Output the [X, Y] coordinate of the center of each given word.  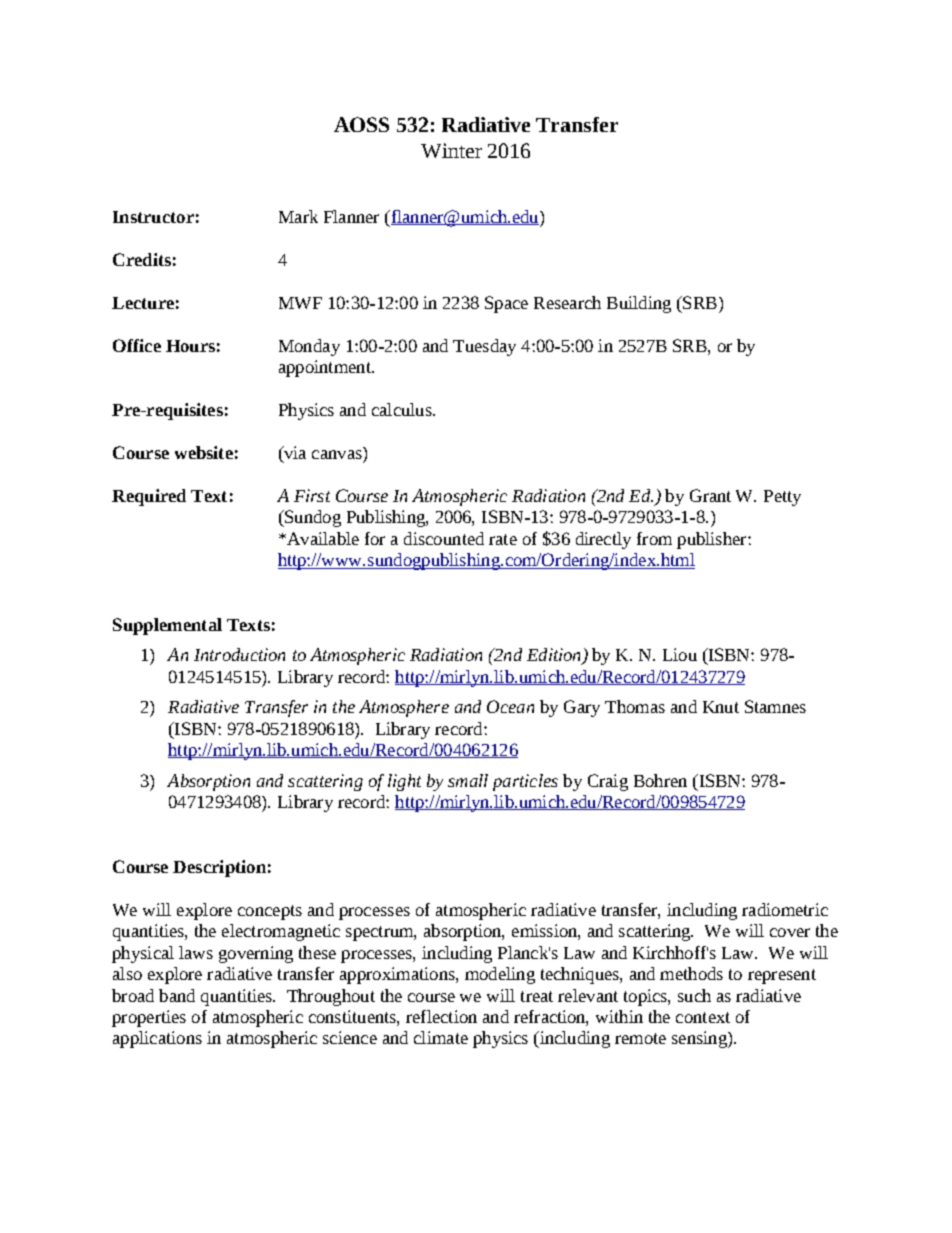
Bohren [660, 780]
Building [639, 304]
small [468, 780]
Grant [710, 495]
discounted [444, 538]
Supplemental [167, 626]
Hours [190, 346]
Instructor [153, 217]
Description [219, 868]
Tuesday [484, 347]
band [177, 995]
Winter [451, 150]
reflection [441, 1016]
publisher [713, 540]
